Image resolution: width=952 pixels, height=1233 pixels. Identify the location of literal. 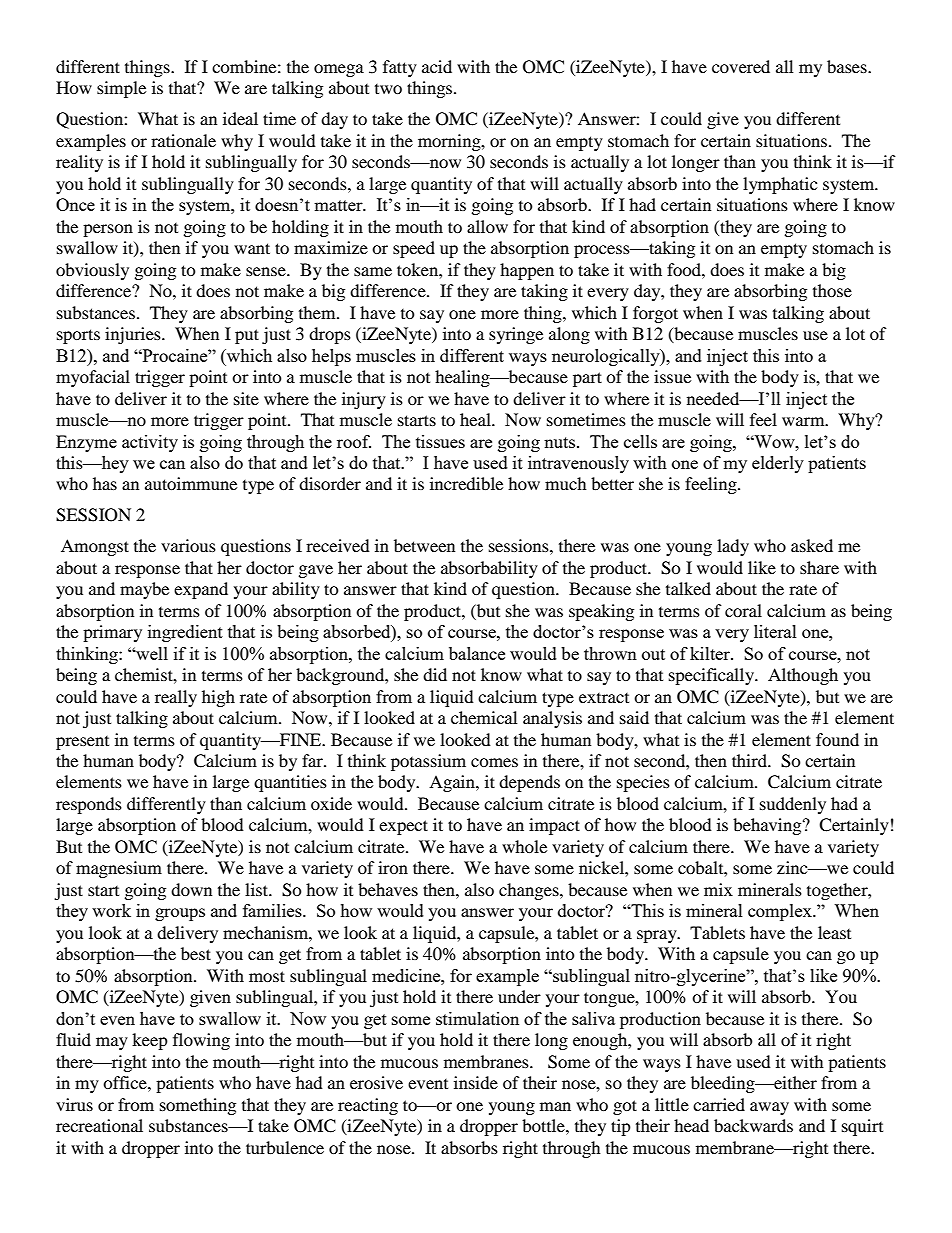
(775, 631).
